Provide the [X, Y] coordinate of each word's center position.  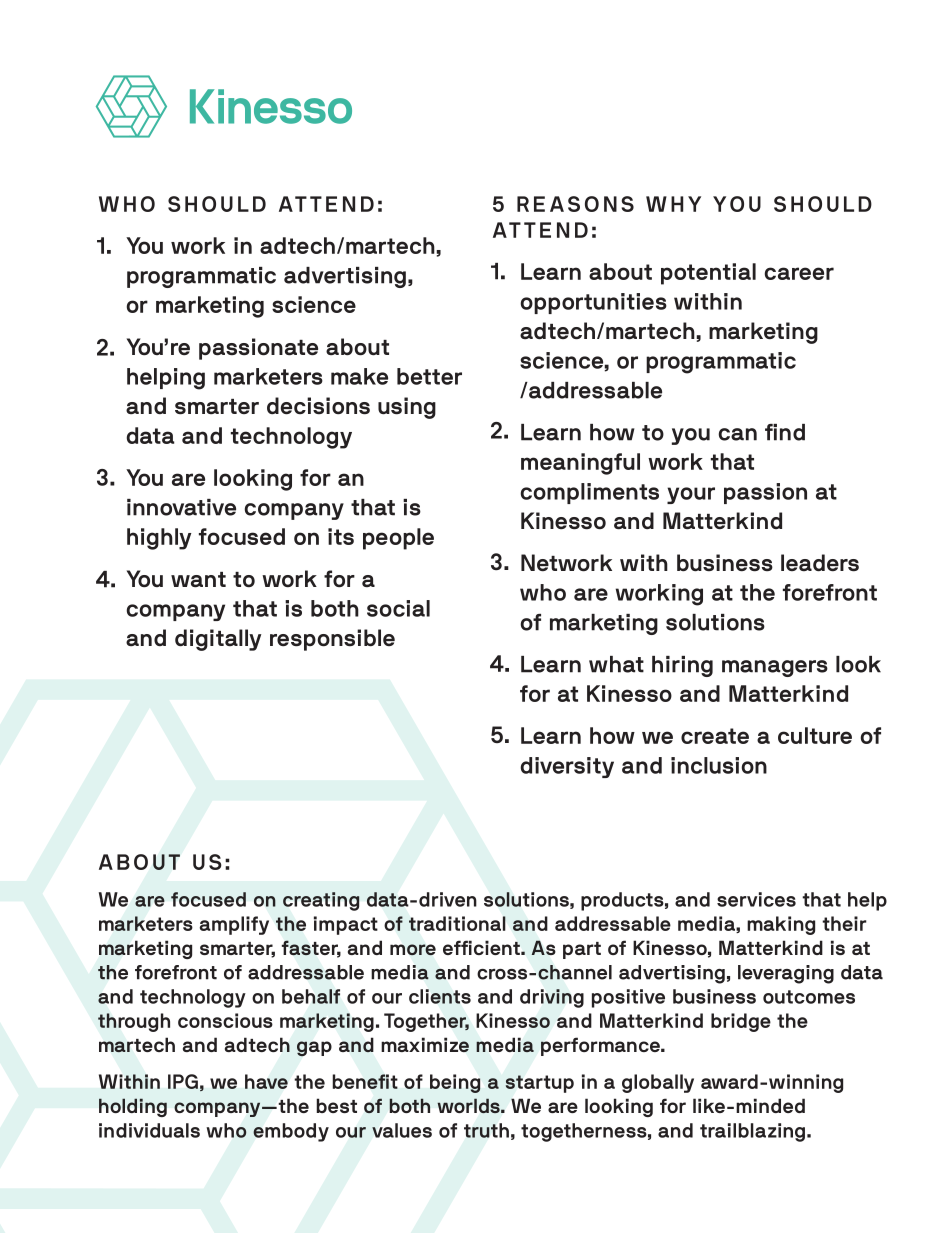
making [781, 925]
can [738, 434]
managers [775, 668]
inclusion [719, 765]
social [398, 608]
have [266, 1081]
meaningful [580, 464]
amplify [234, 925]
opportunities [594, 303]
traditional [457, 923]
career [799, 273]
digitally [218, 640]
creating [321, 901]
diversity [567, 767]
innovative [181, 507]
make [359, 376]
